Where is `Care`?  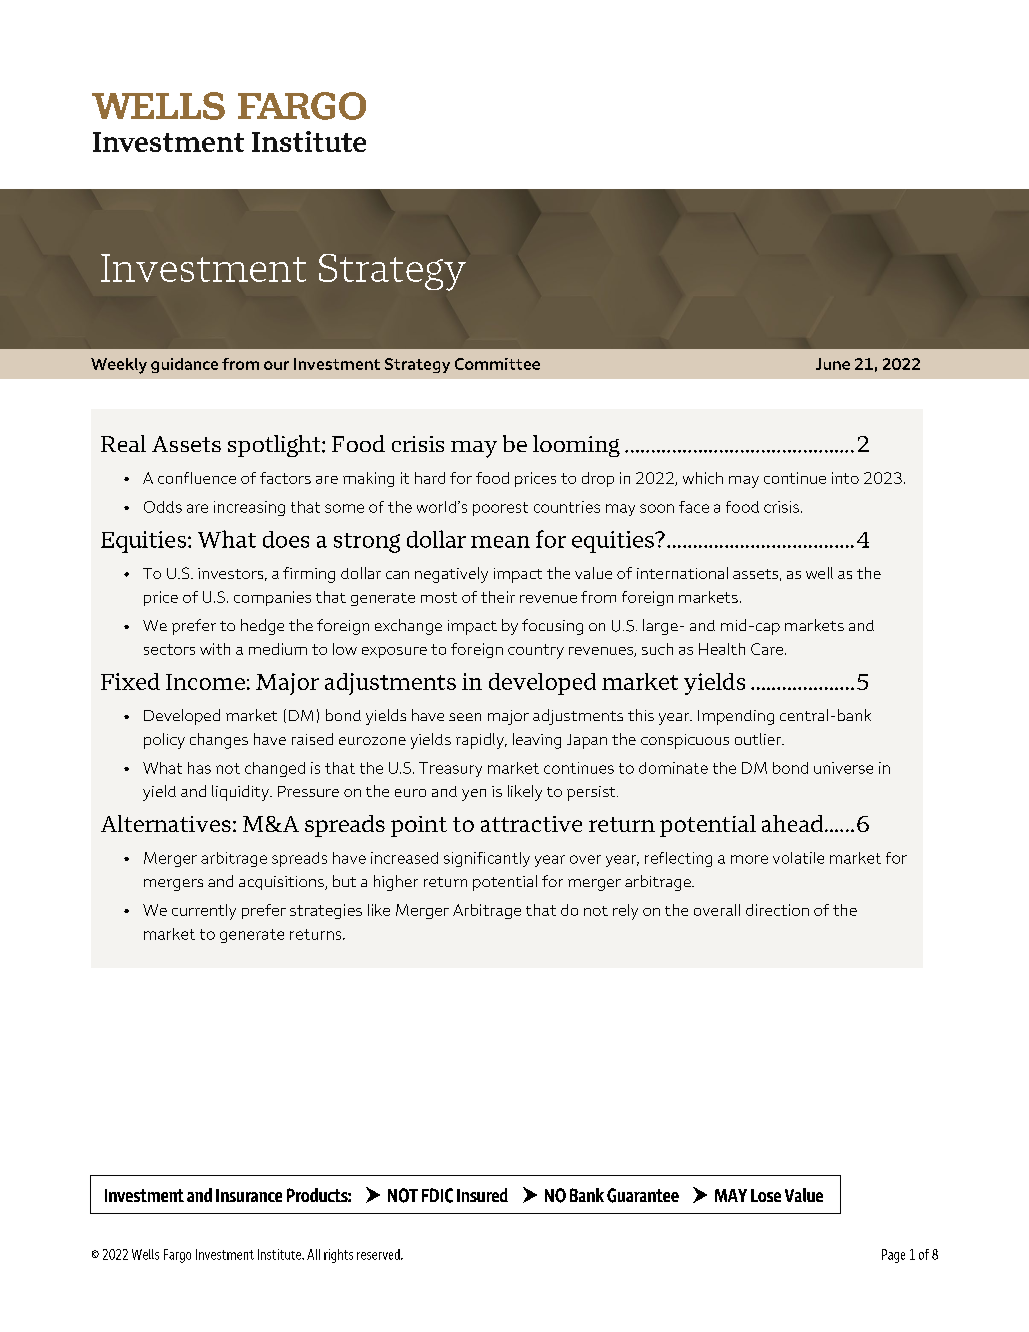
Care is located at coordinates (768, 649).
